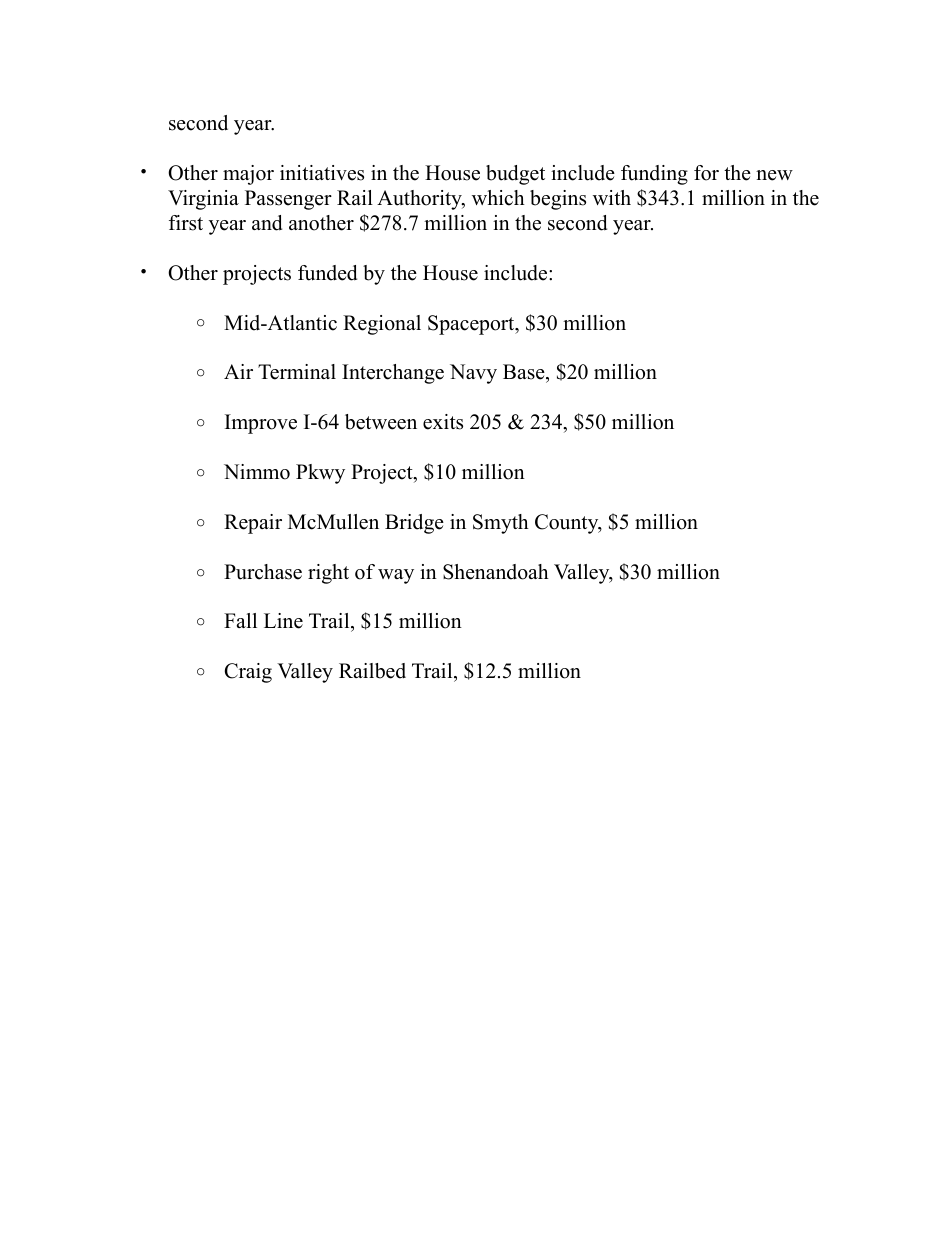  I want to click on Shenandoah, so click(496, 572).
